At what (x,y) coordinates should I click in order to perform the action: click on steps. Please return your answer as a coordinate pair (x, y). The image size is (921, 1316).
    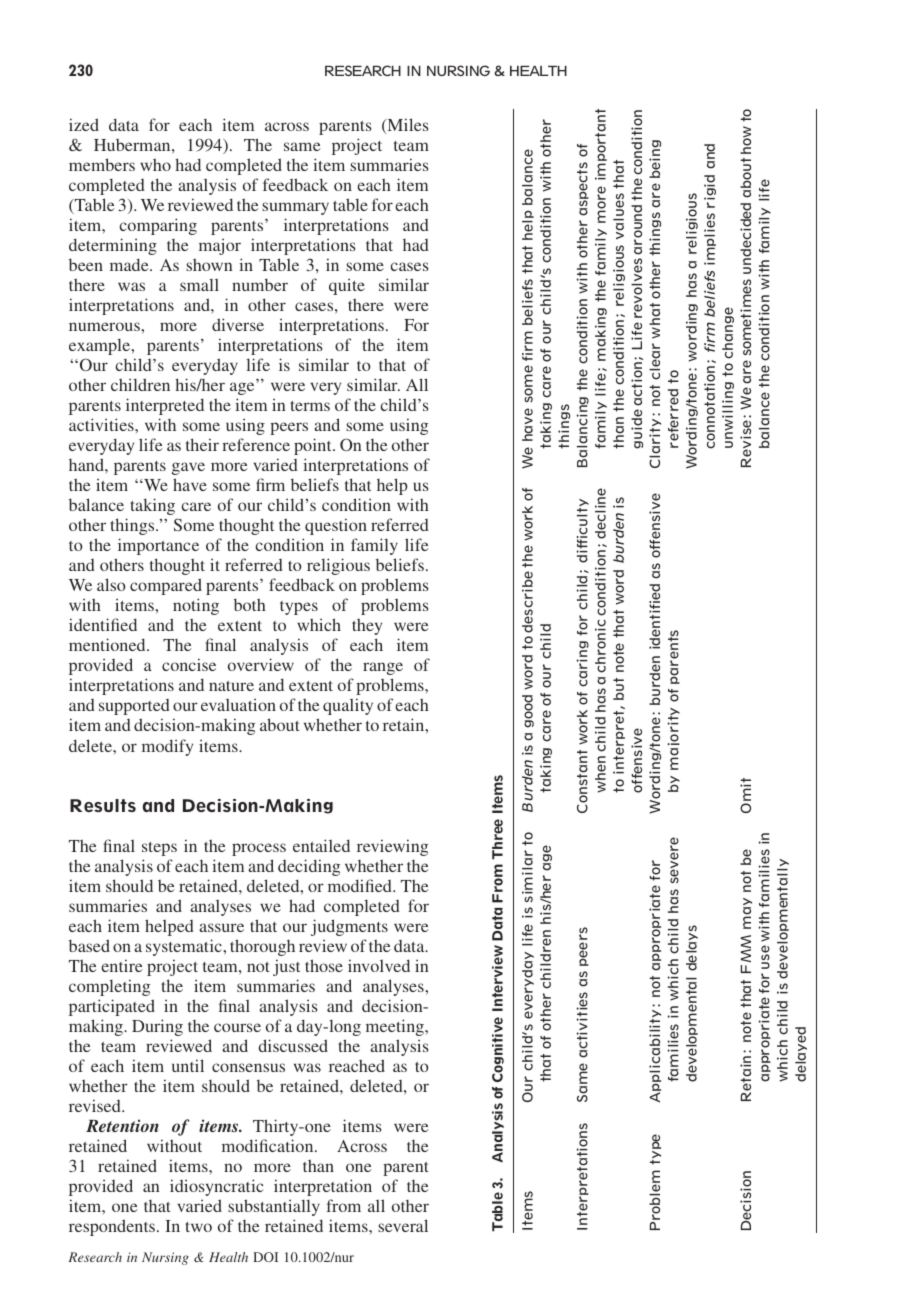
    Looking at the image, I should click on (159, 849).
